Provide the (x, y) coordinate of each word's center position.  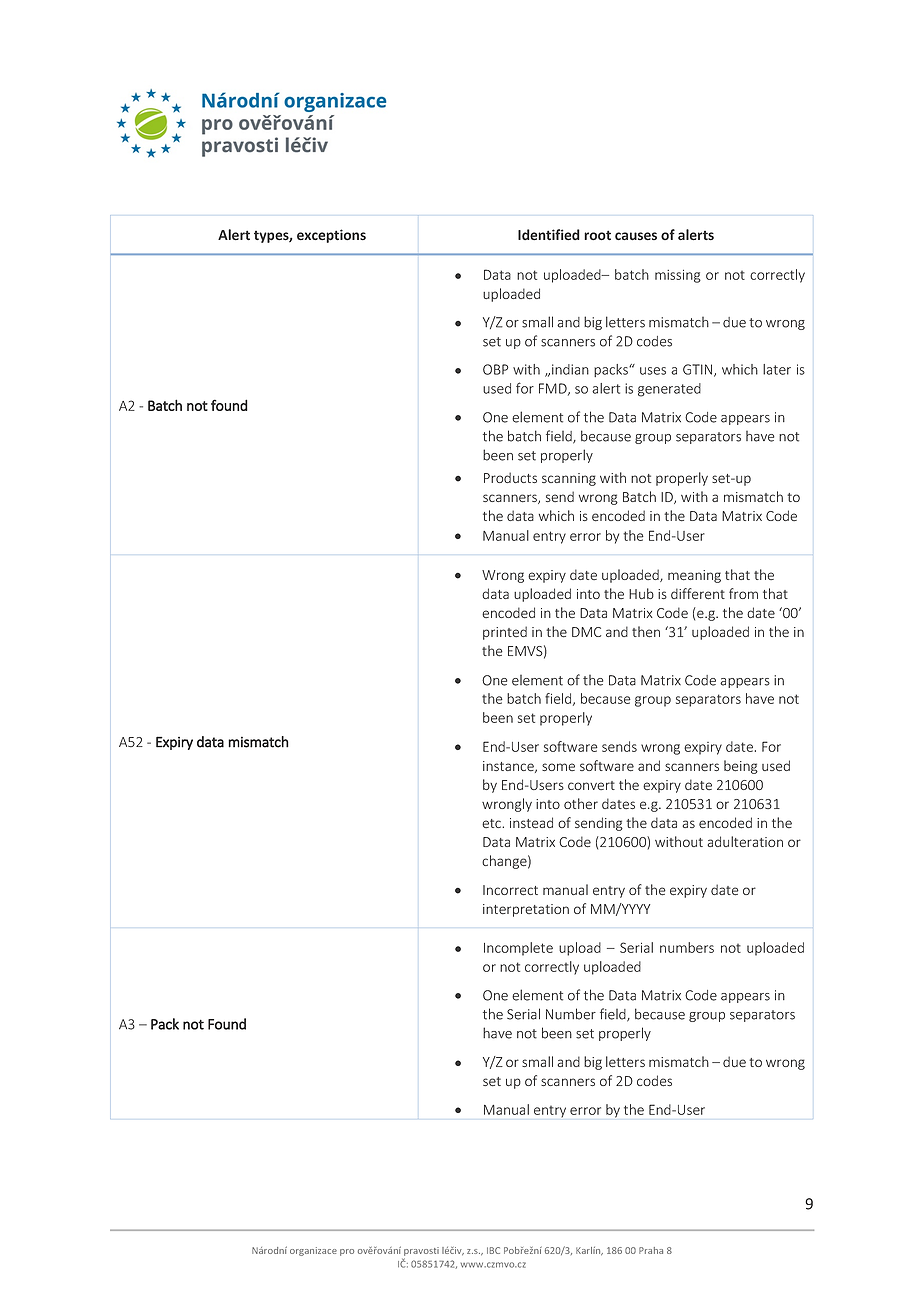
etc (493, 823)
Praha (651, 1250)
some (558, 767)
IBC (493, 1250)
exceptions (331, 236)
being (741, 767)
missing (678, 276)
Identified (549, 235)
